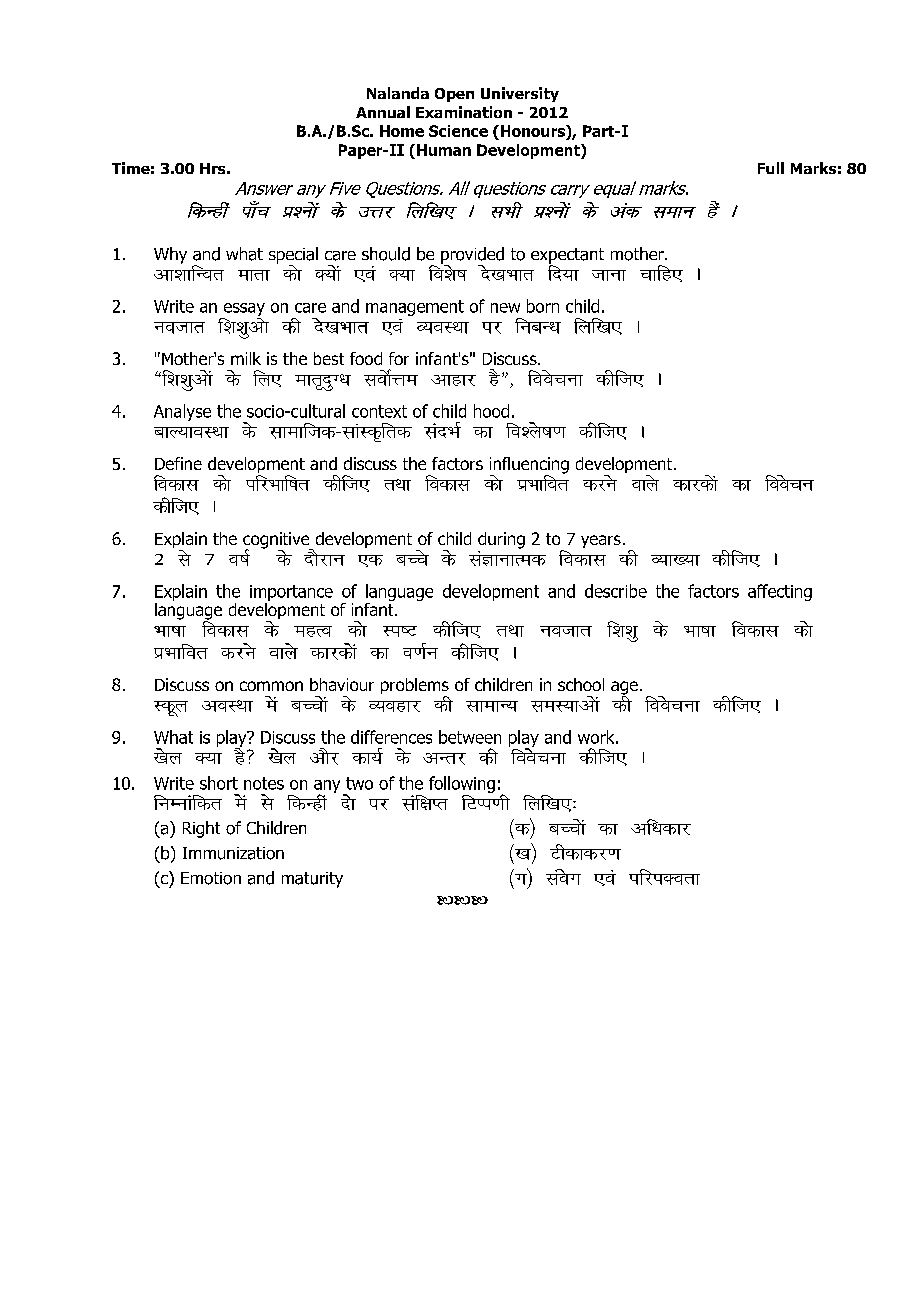  I want to click on Full, so click(771, 168).
